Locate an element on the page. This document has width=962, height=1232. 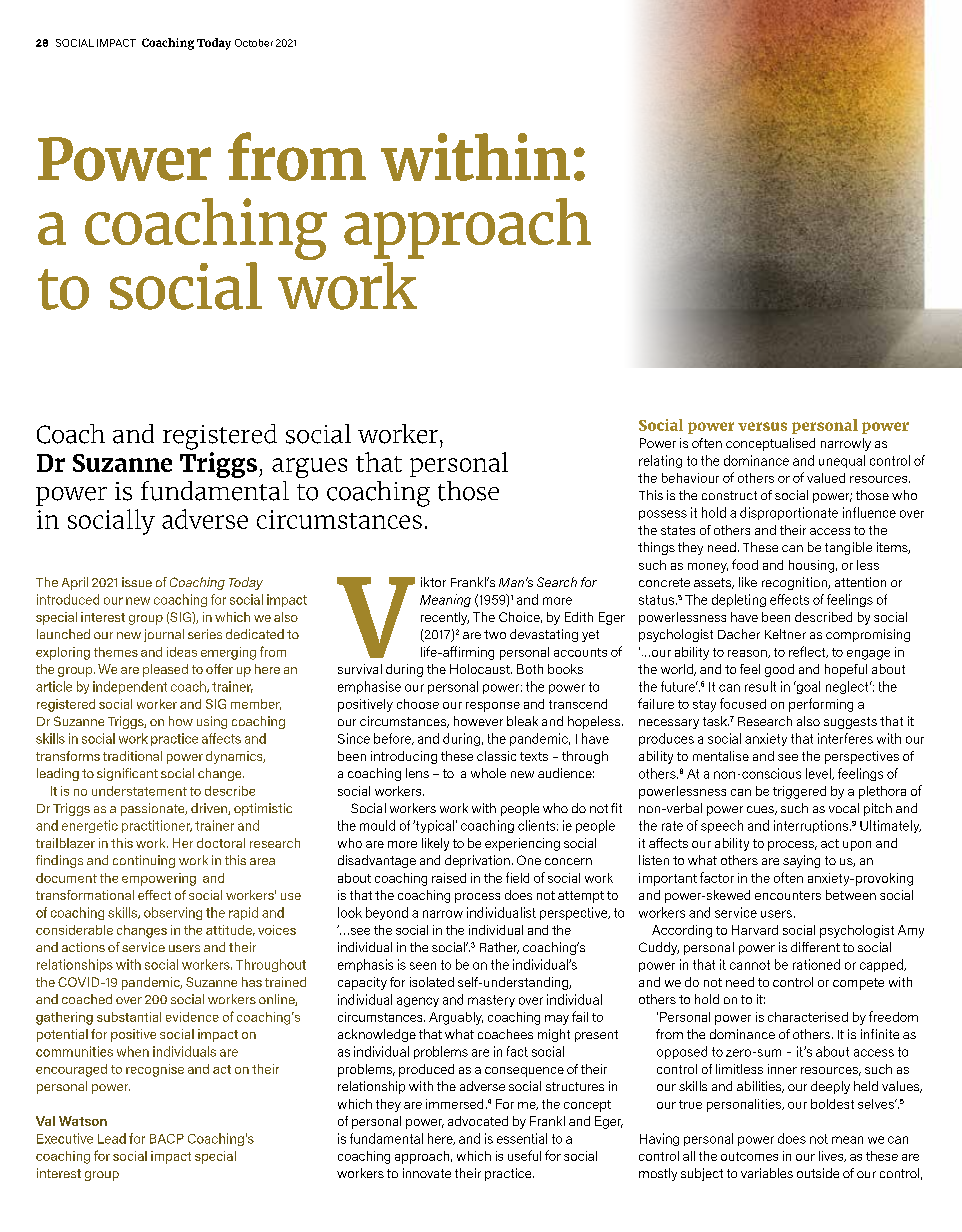
observing is located at coordinates (173, 913).
